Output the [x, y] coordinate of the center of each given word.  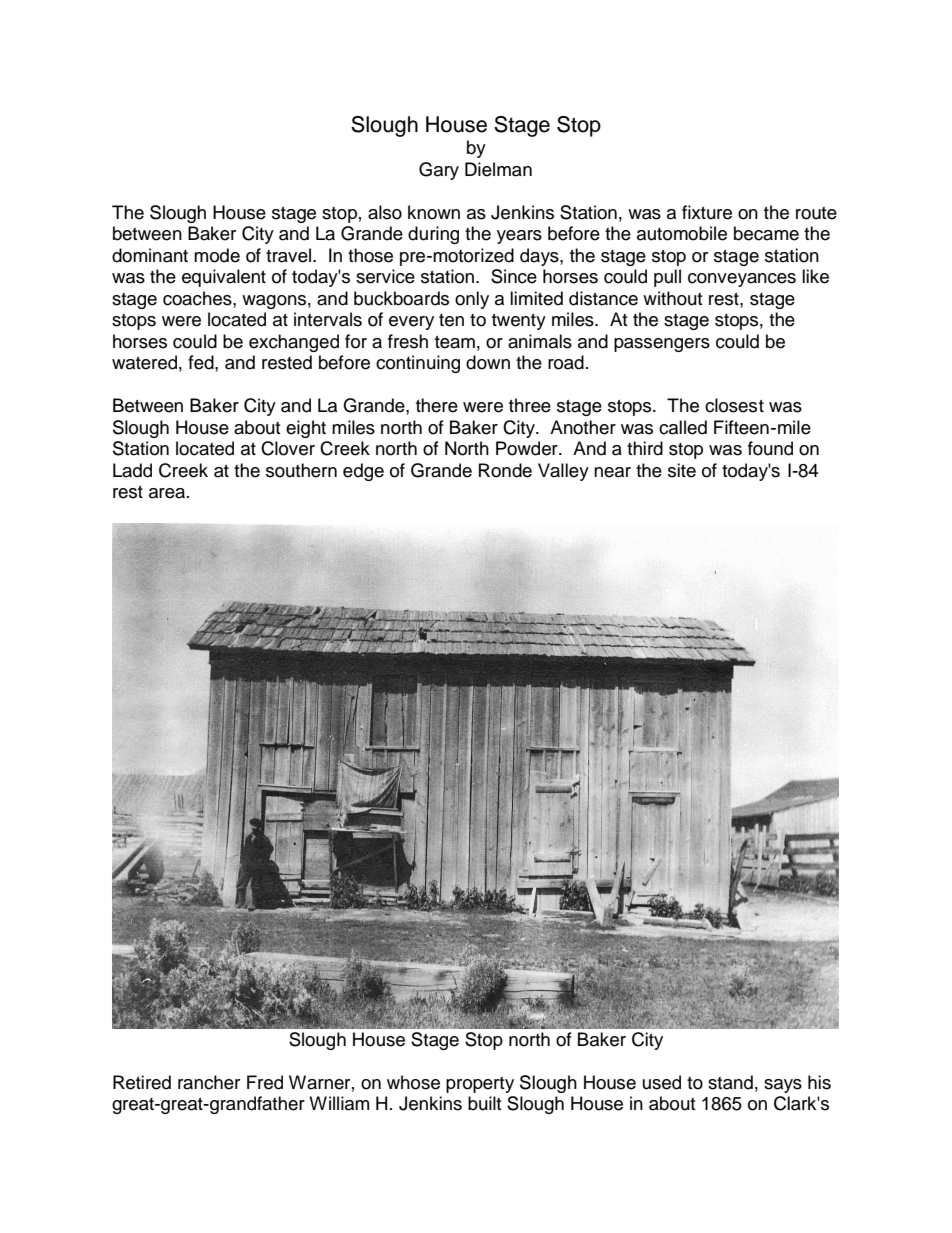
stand [730, 1082]
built [484, 1103]
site [682, 470]
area [167, 493]
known [434, 212]
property [480, 1085]
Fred [265, 1082]
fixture [707, 212]
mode [217, 255]
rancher [209, 1082]
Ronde [505, 470]
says [783, 1086]
